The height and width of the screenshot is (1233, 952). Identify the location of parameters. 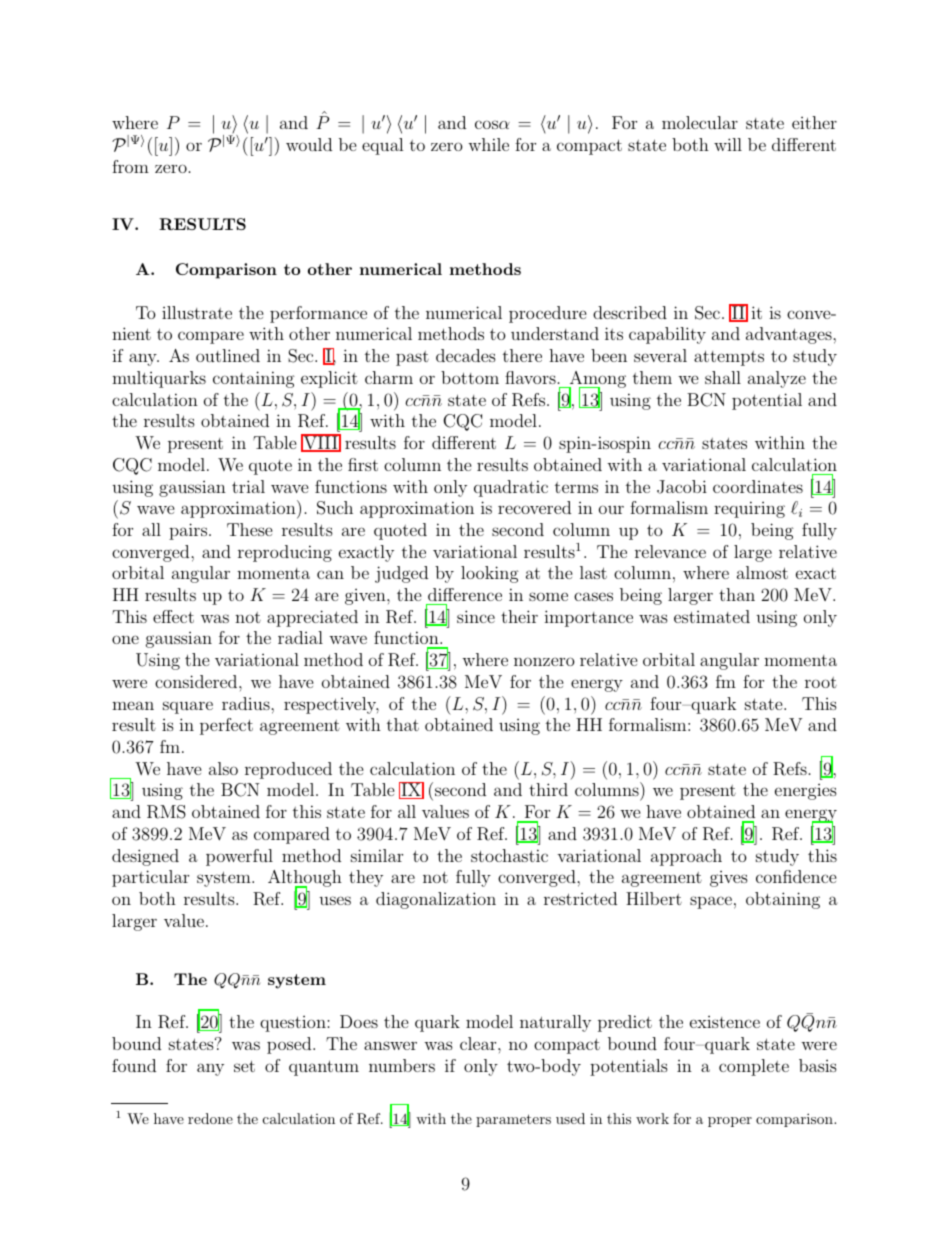
(513, 1120).
